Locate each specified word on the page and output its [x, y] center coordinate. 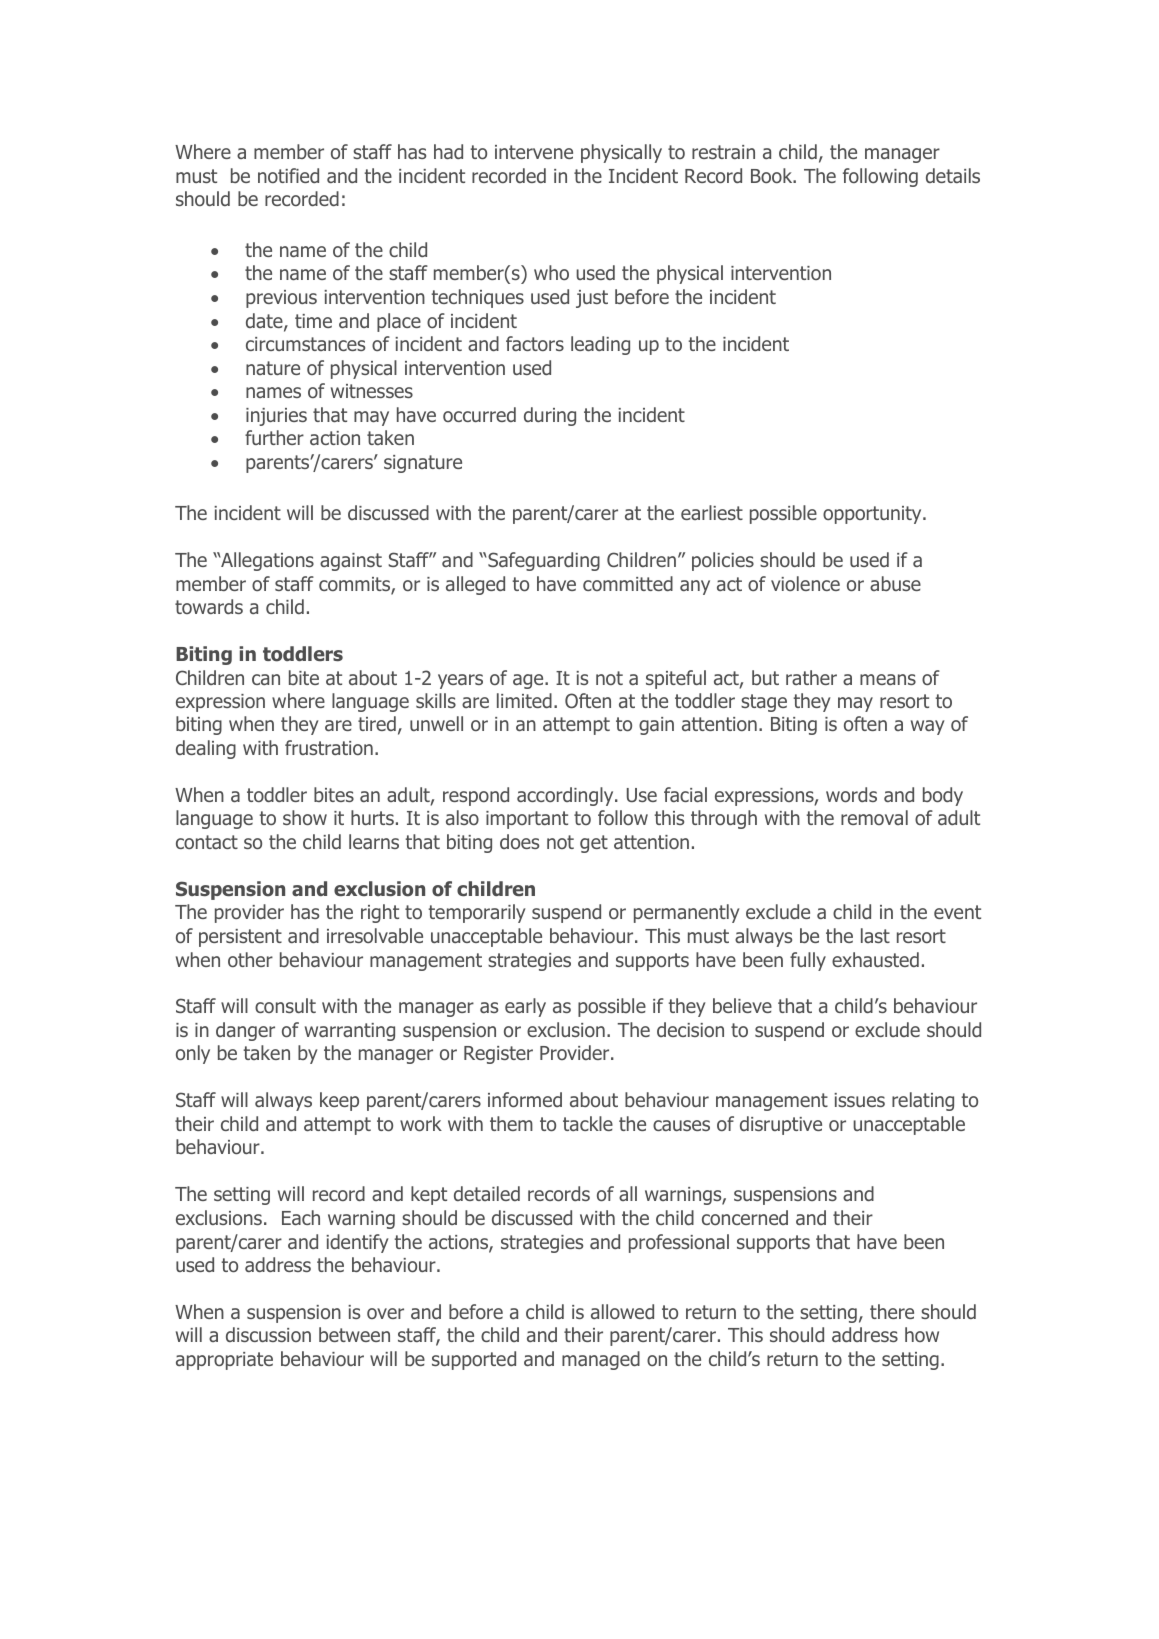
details [953, 175]
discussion [268, 1334]
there [892, 1311]
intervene [534, 152]
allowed [622, 1311]
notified [288, 175]
